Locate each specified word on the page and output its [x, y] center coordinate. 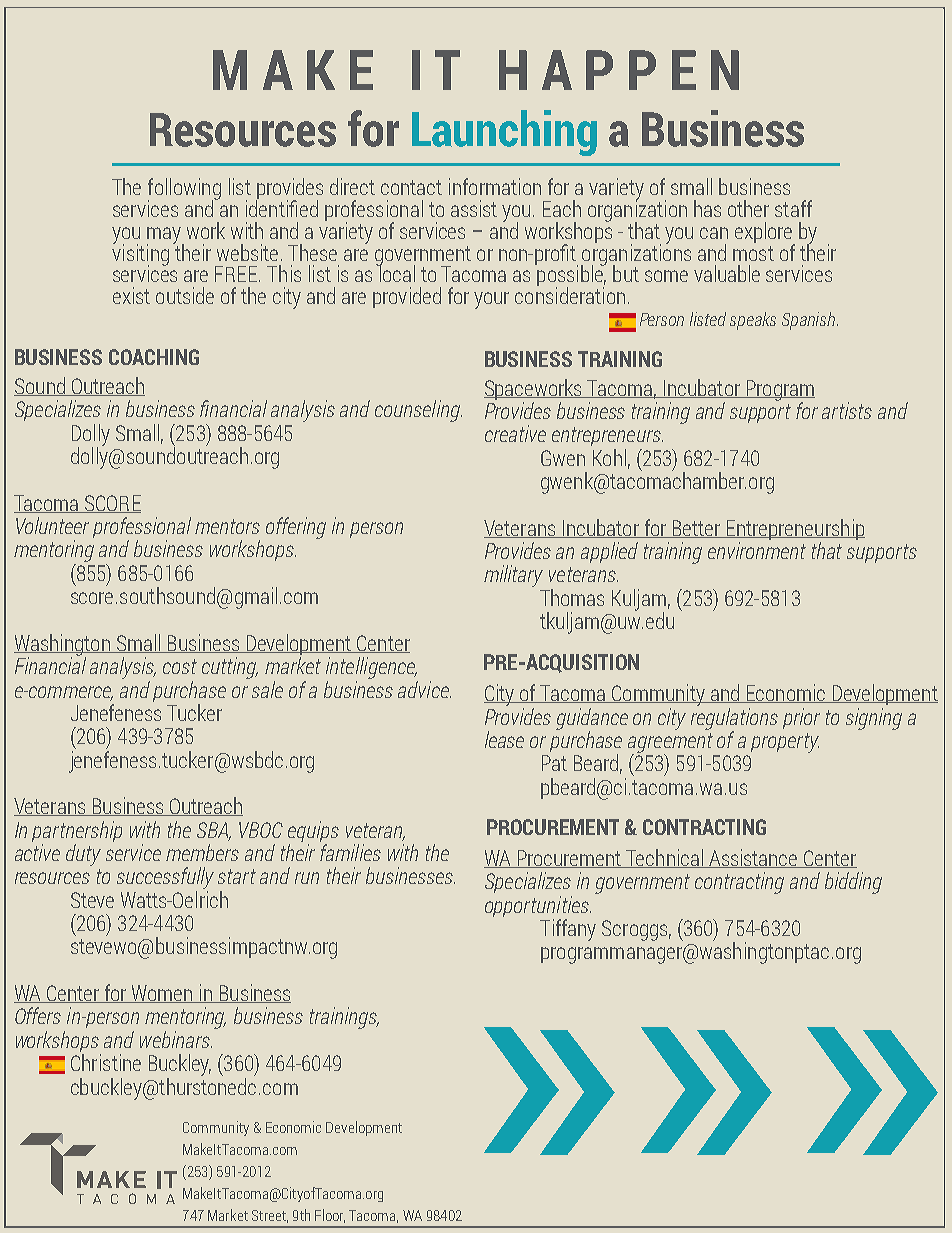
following [184, 190]
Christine [106, 1062]
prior [801, 718]
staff [793, 208]
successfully [165, 878]
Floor [330, 1216]
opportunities [538, 908]
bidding [853, 883]
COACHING [154, 357]
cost [180, 666]
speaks [753, 321]
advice [424, 689]
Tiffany [568, 930]
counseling [418, 411]
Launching [504, 133]
